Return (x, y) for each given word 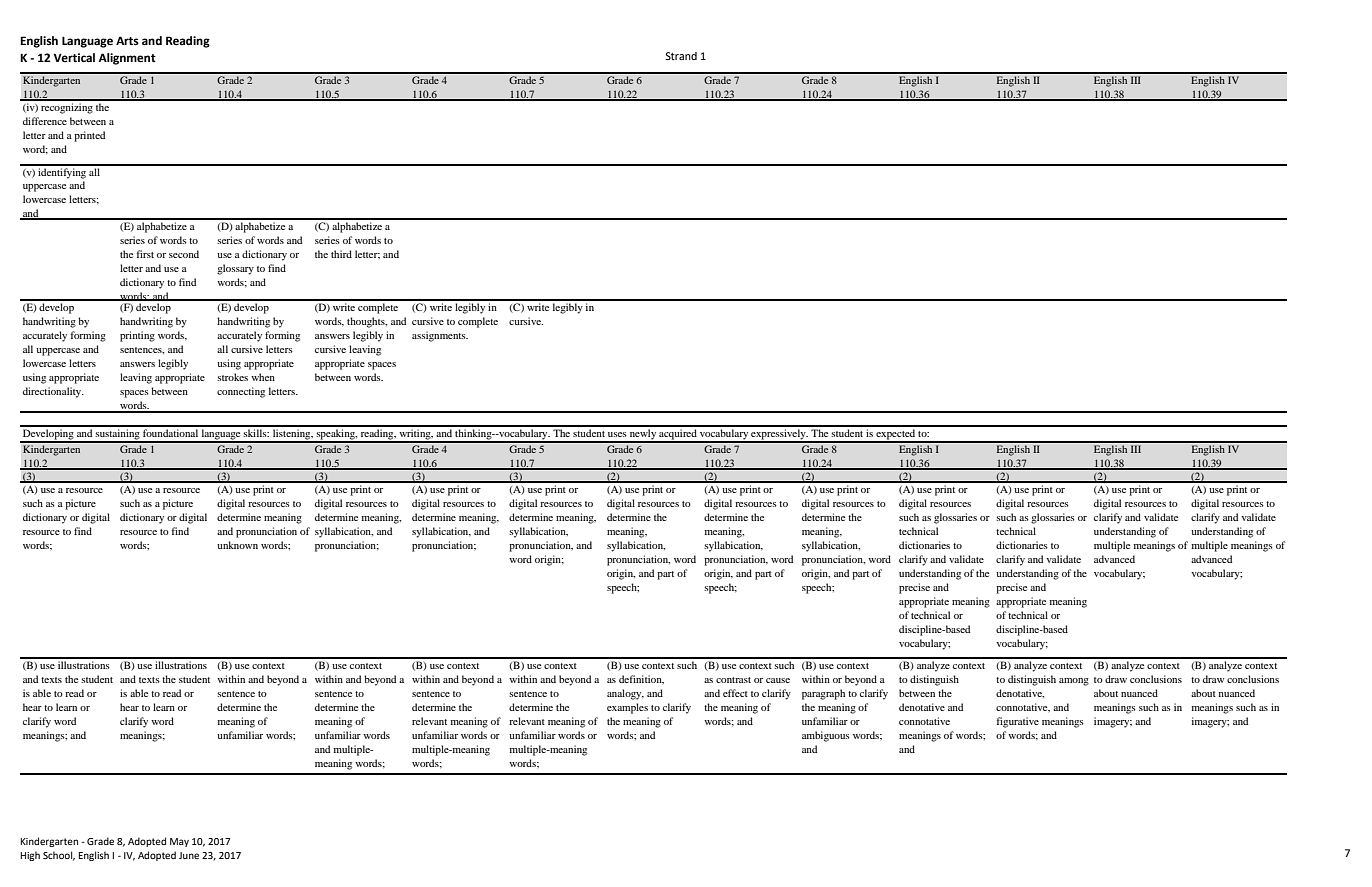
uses (617, 434)
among (1074, 682)
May (179, 842)
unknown (237, 545)
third (341, 254)
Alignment (127, 59)
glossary (235, 269)
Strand (681, 56)
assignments (440, 336)
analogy (625, 694)
